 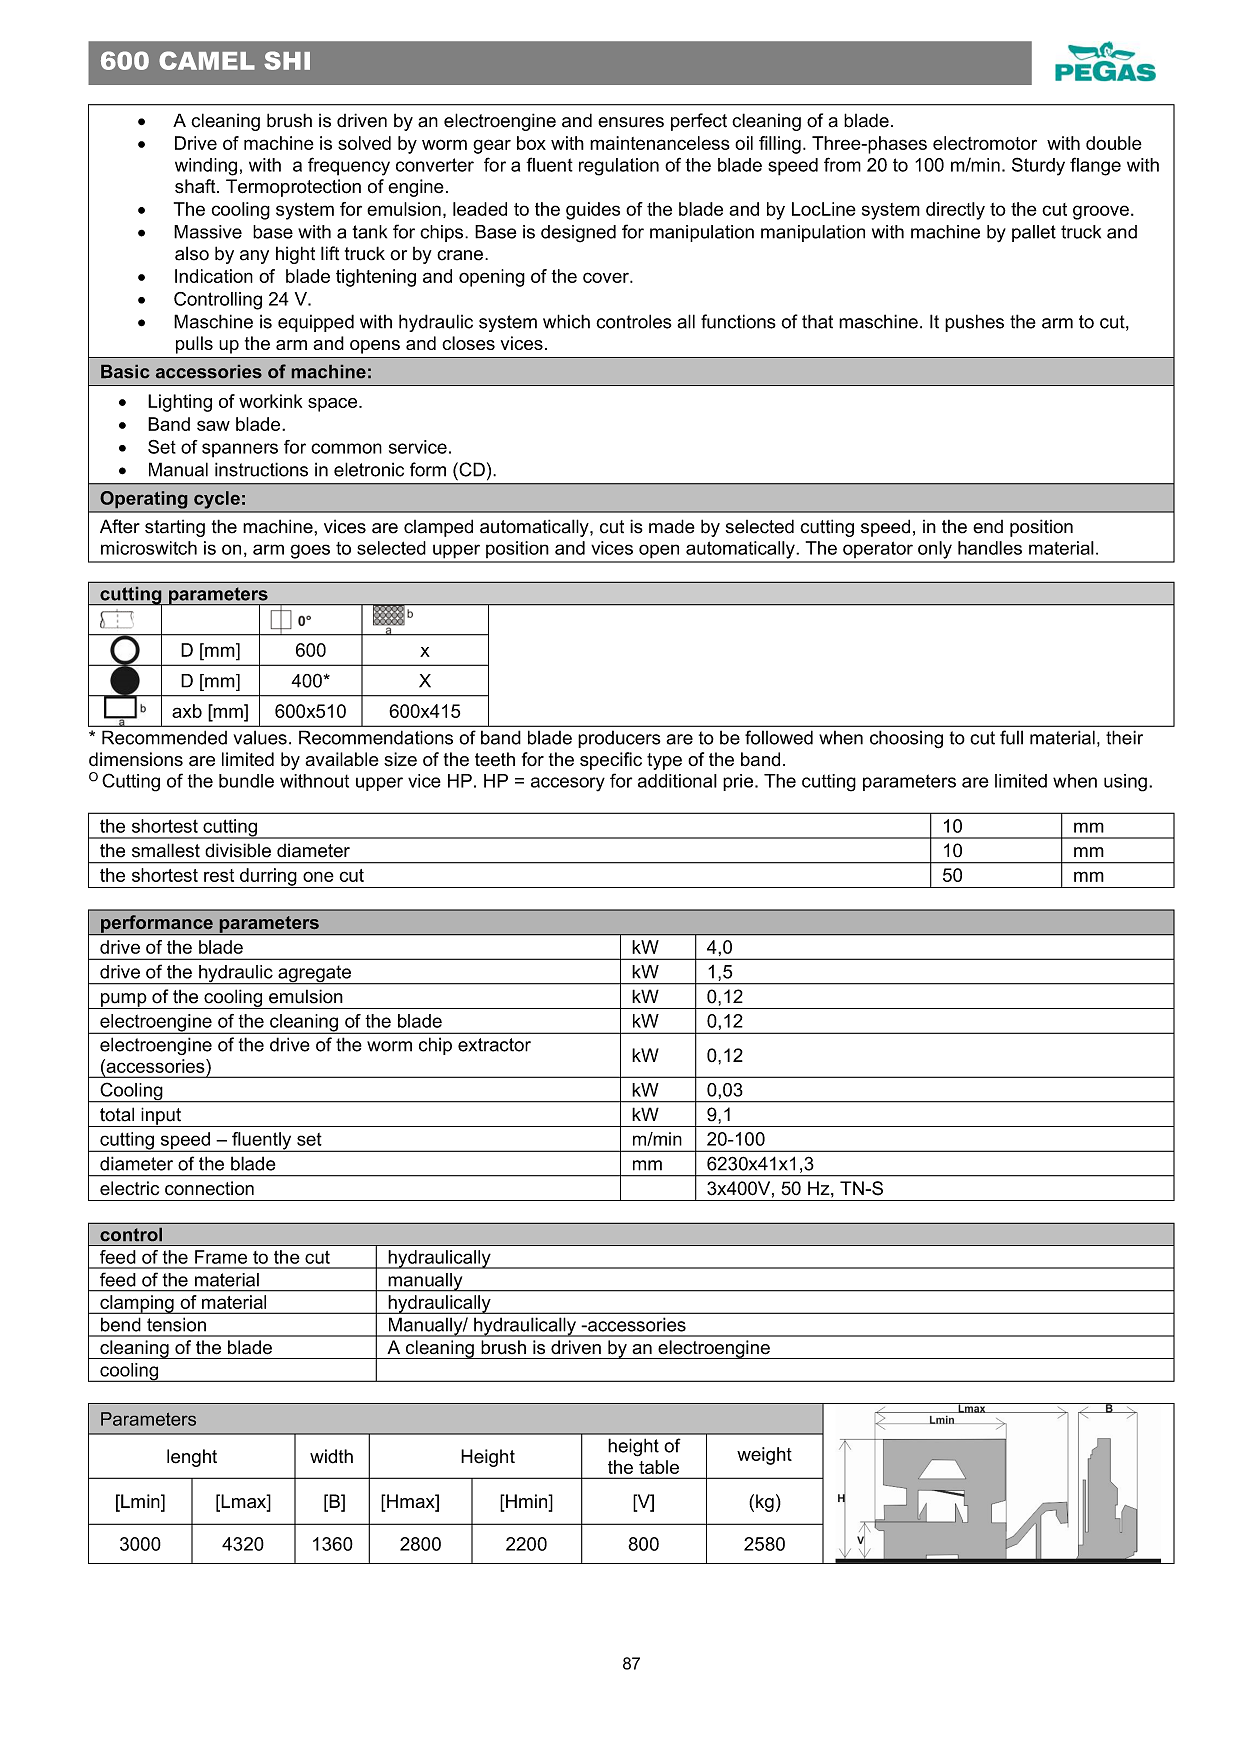 What do you see at coordinates (631, 122) in the document?
I see `ensures` at bounding box center [631, 122].
